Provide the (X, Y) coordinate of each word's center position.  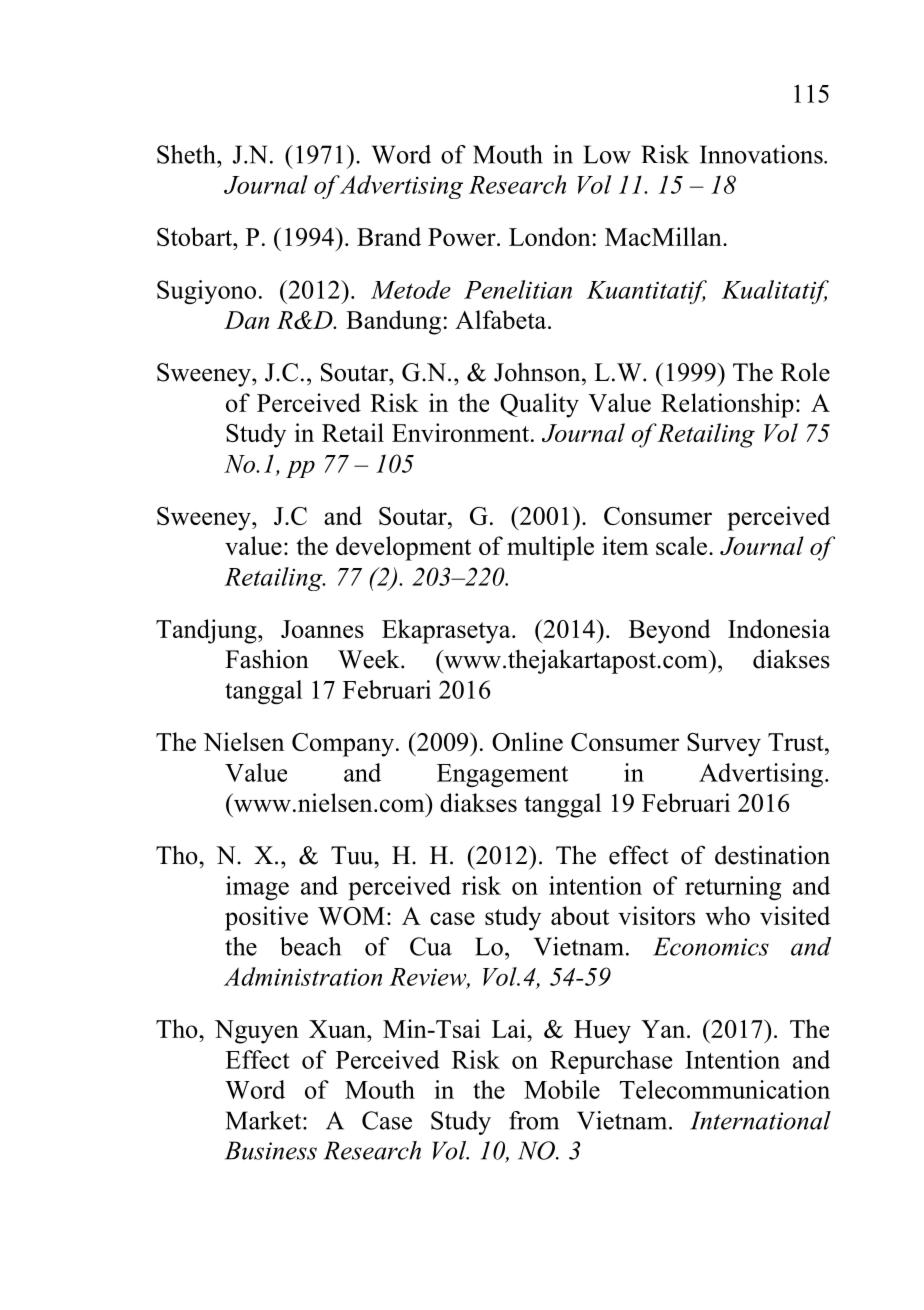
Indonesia (779, 628)
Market (265, 1120)
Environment (462, 432)
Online (527, 741)
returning (733, 888)
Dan (246, 320)
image (257, 888)
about (580, 915)
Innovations (762, 154)
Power (463, 237)
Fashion (267, 659)
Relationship (727, 405)
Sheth (187, 154)
